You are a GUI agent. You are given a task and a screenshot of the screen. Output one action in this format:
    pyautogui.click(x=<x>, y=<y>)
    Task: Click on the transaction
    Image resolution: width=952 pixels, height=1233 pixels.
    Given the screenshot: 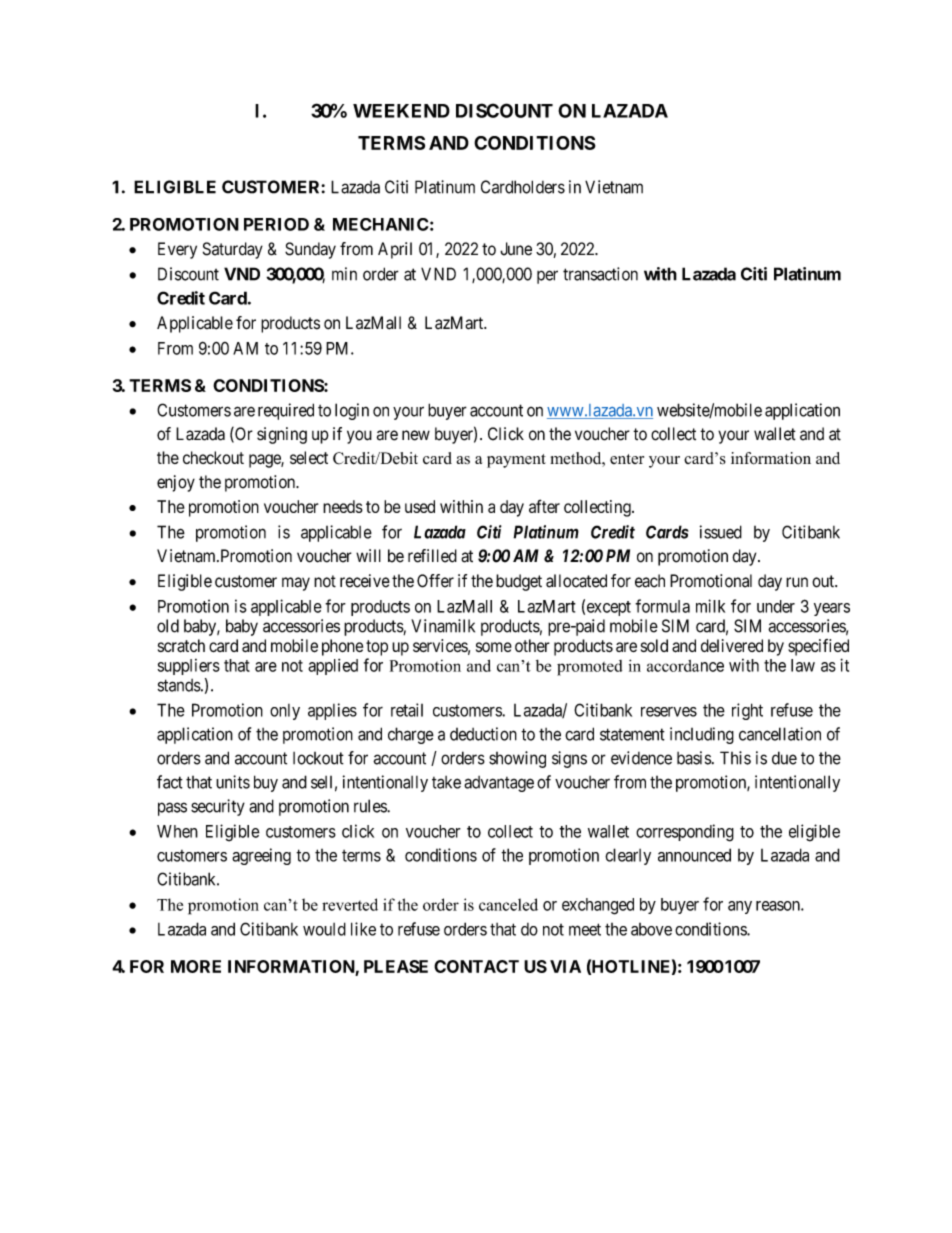 What is the action you would take?
    pyautogui.click(x=600, y=274)
